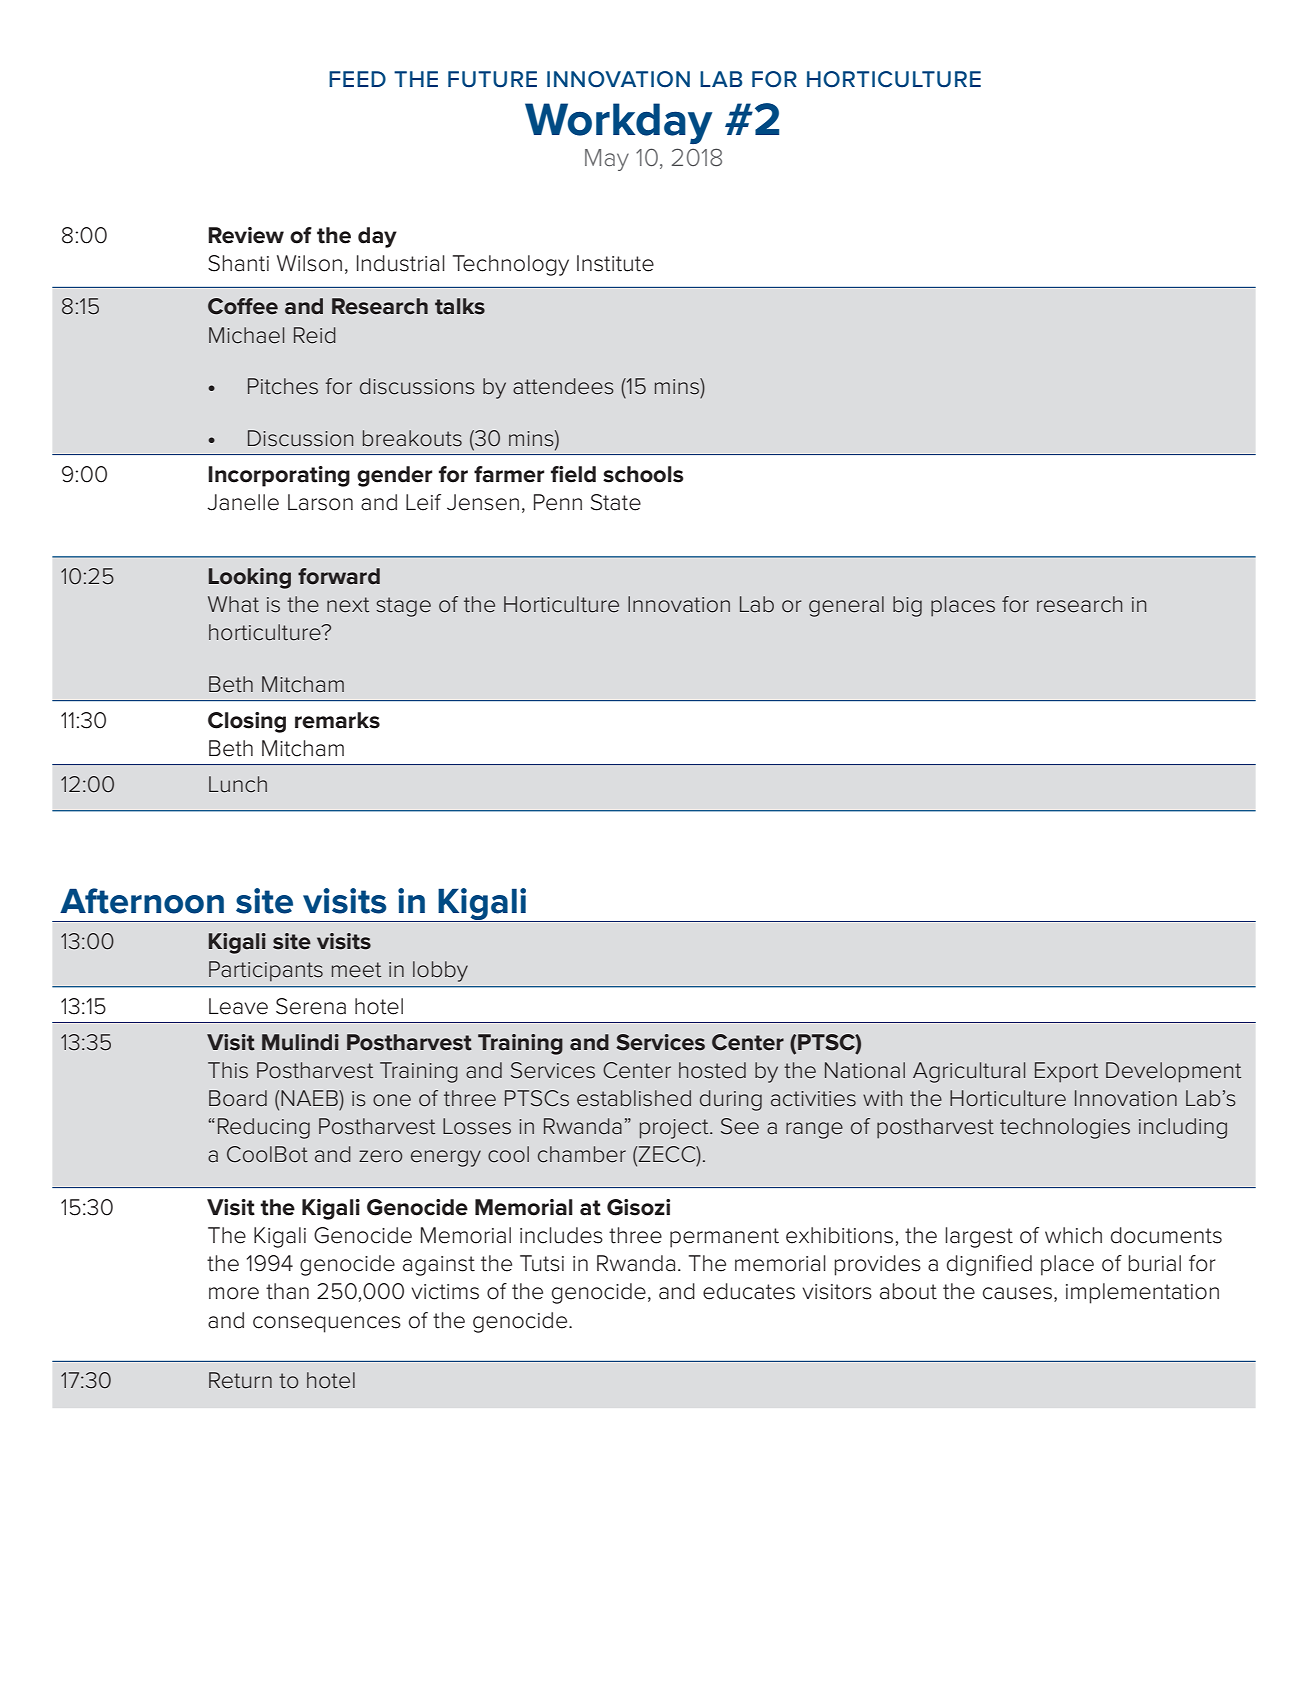 Image resolution: width=1308 pixels, height=1693 pixels. What do you see at coordinates (607, 160) in the page?
I see `May` at bounding box center [607, 160].
